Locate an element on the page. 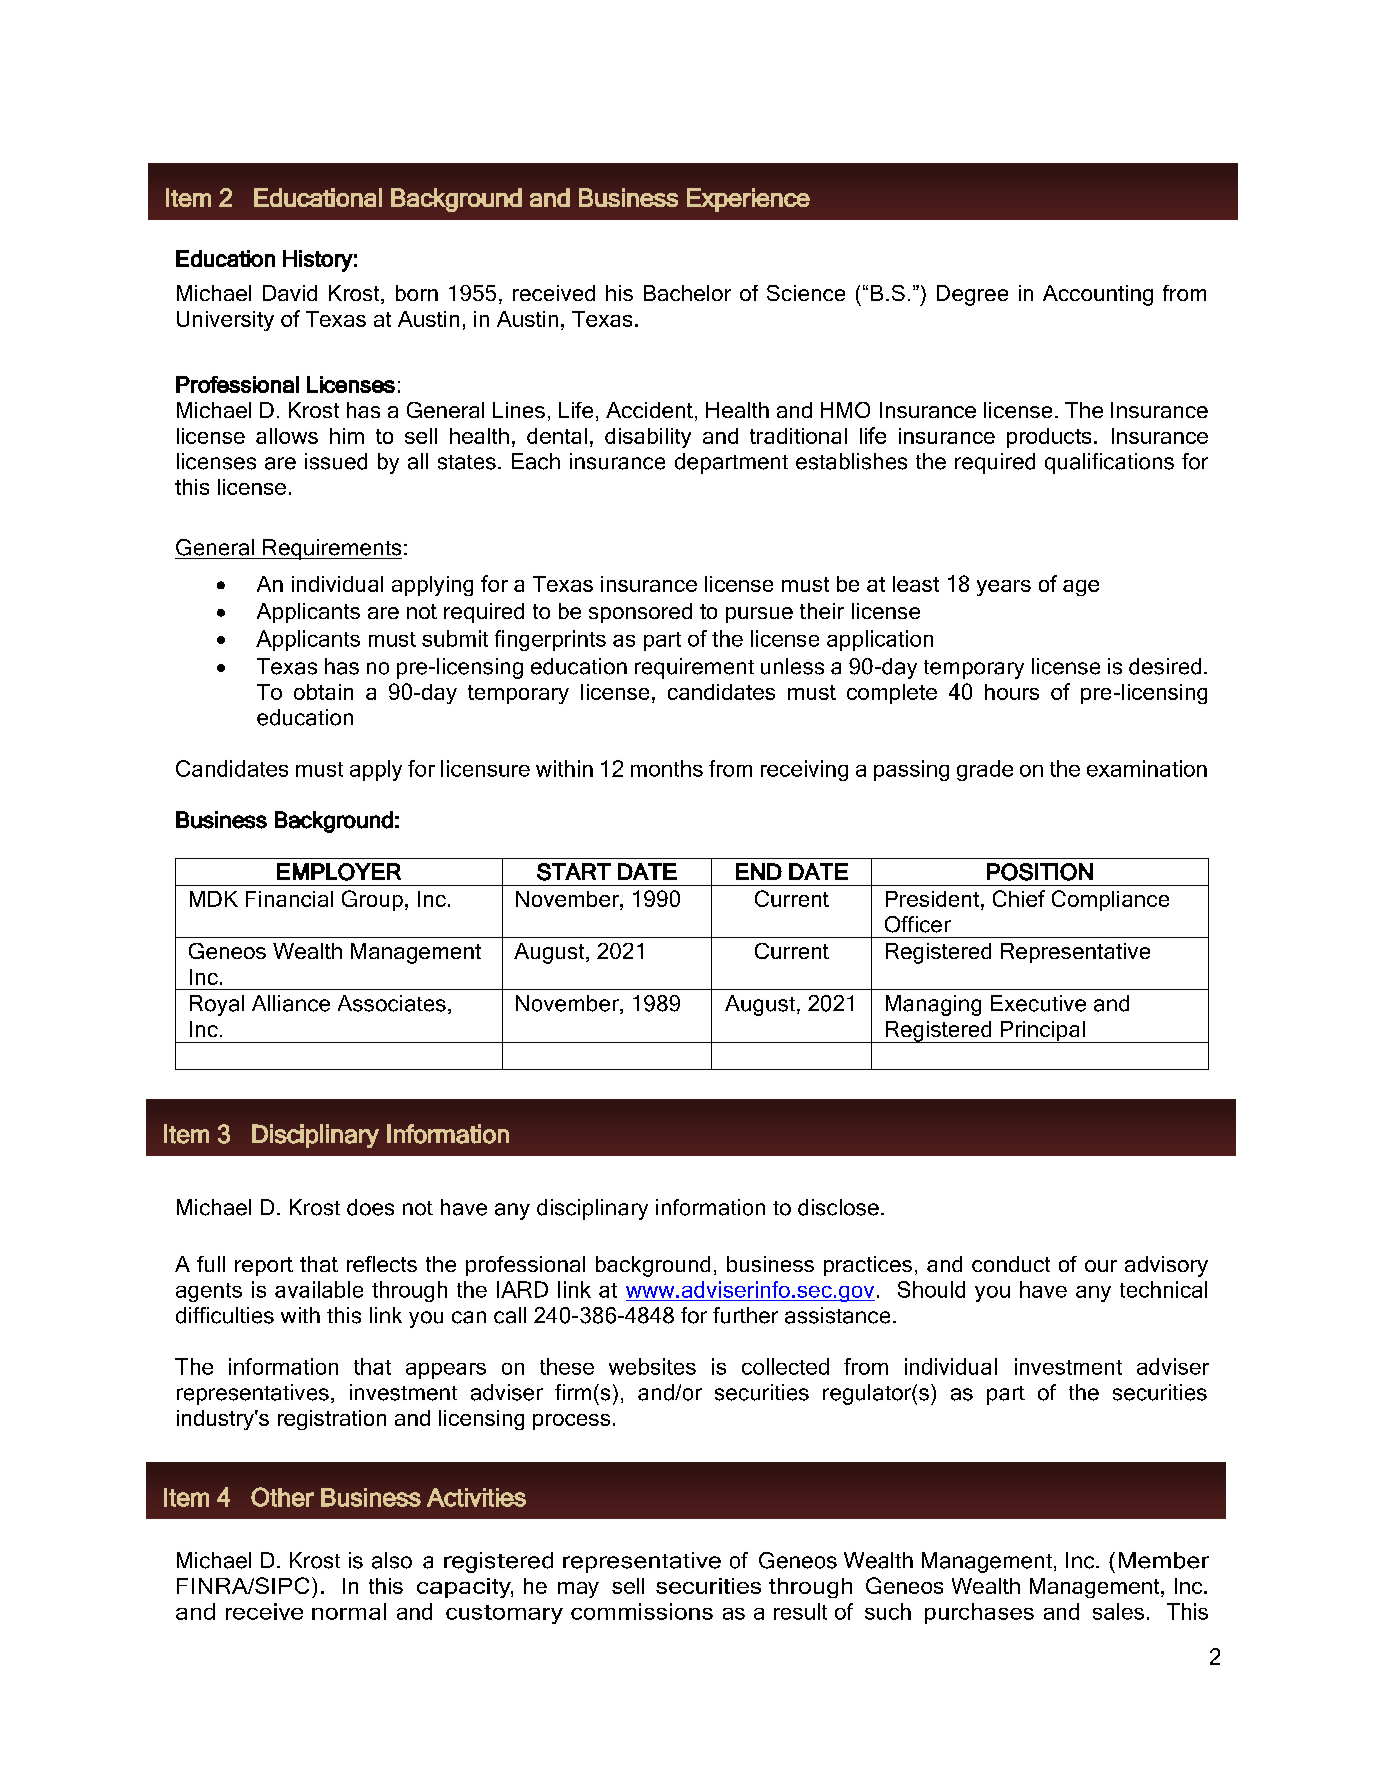  sales is located at coordinates (1118, 1611).
